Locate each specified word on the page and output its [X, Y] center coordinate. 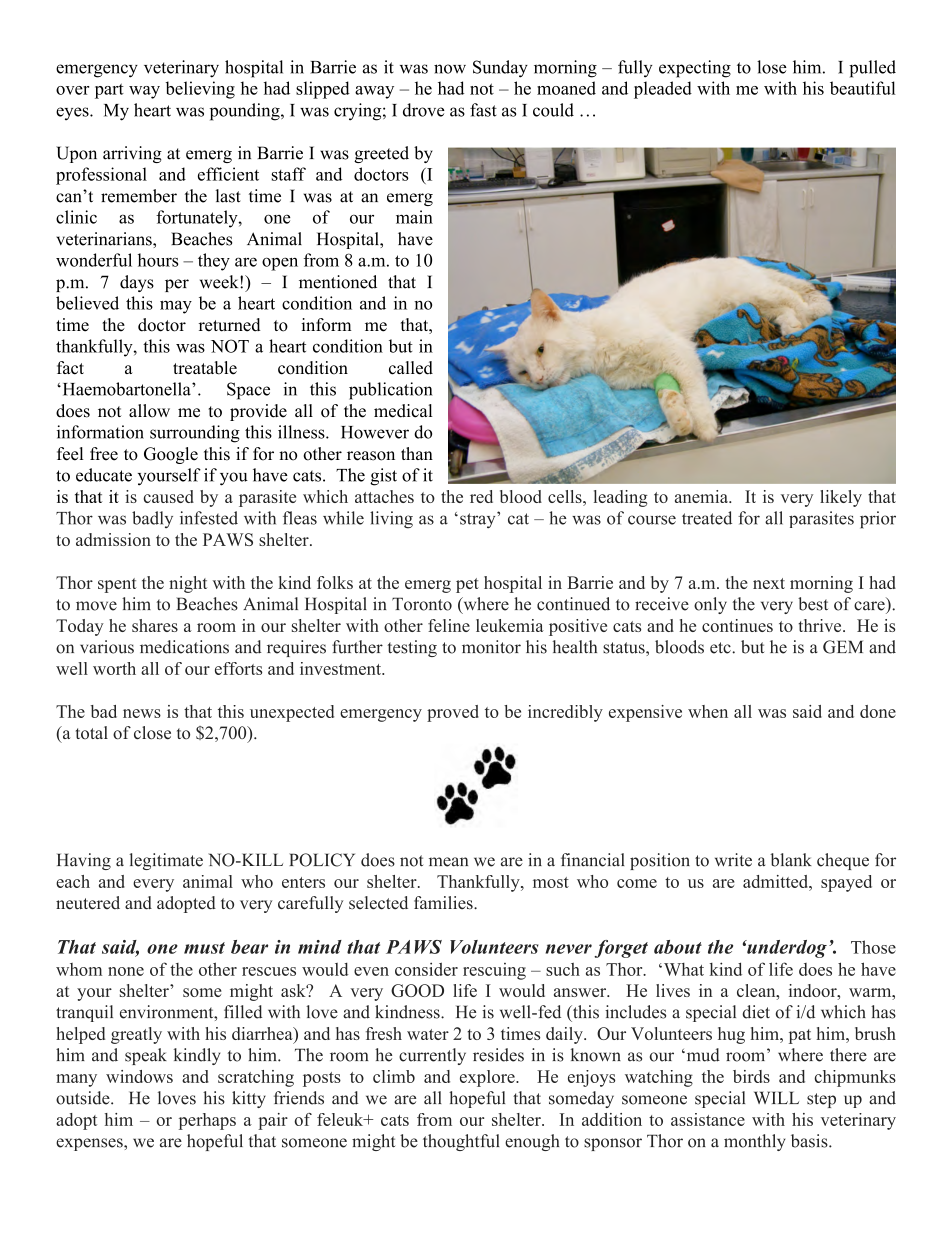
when [708, 711]
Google [171, 455]
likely [841, 498]
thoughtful [461, 1142]
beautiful [863, 88]
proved [453, 713]
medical [403, 411]
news [142, 713]
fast [483, 110]
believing [200, 90]
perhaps [207, 1121]
